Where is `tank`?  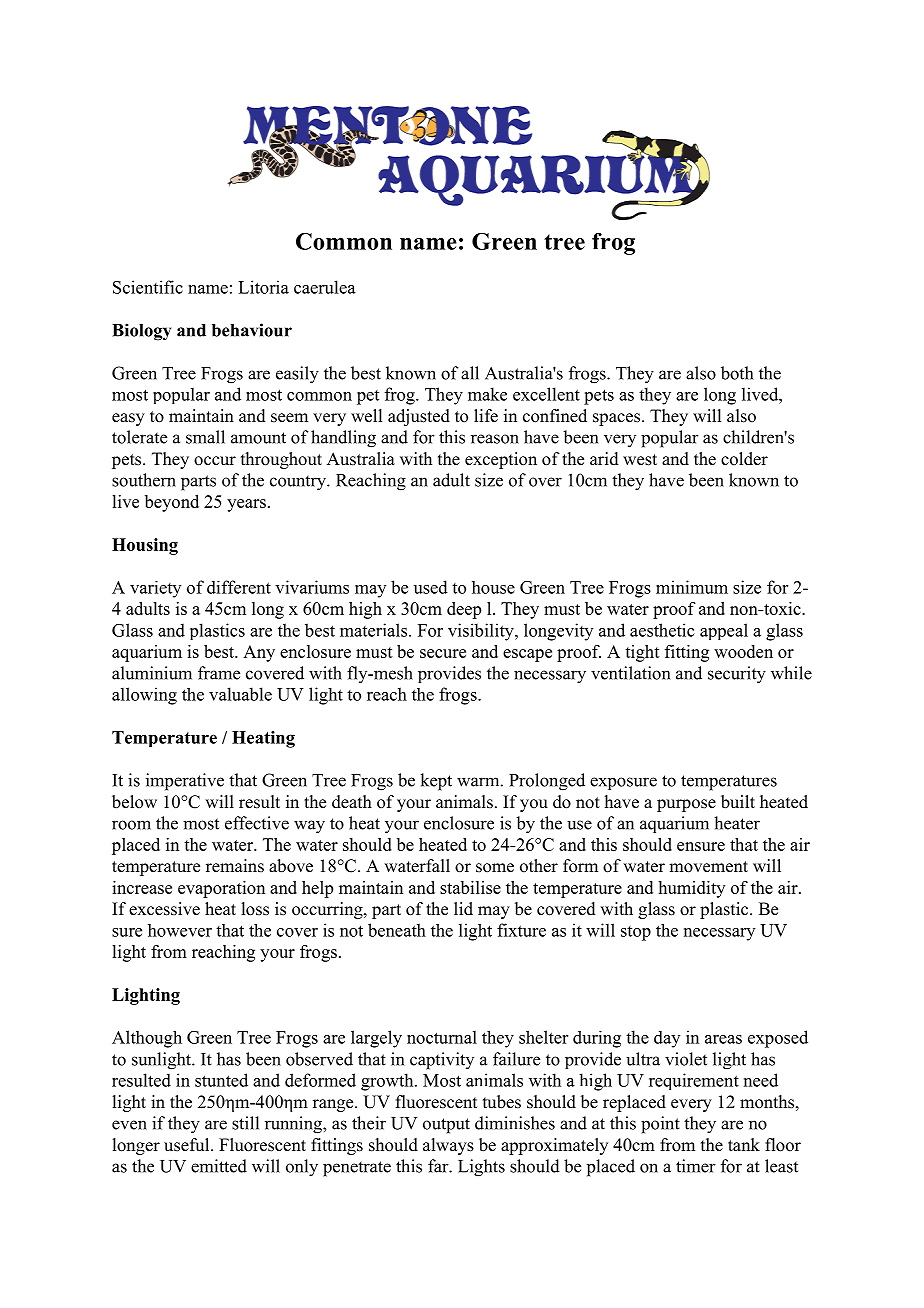 tank is located at coordinates (744, 1144).
